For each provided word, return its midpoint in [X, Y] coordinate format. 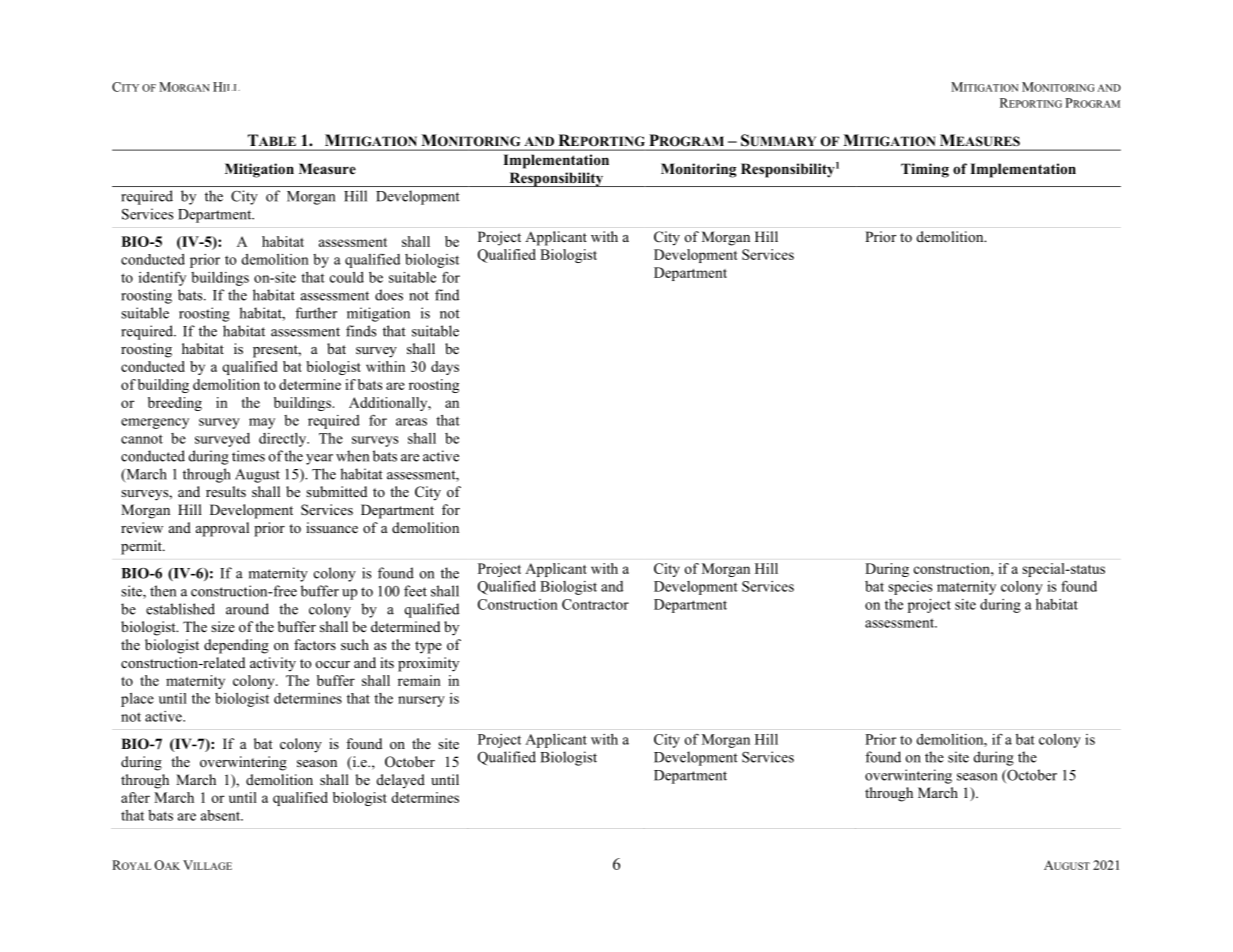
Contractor [595, 604]
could [347, 277]
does [389, 295]
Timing [925, 170]
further [316, 313]
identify [162, 278]
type [428, 647]
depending [236, 646]
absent [222, 815]
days [445, 368]
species [910, 588]
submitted [336, 491]
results [226, 491]
